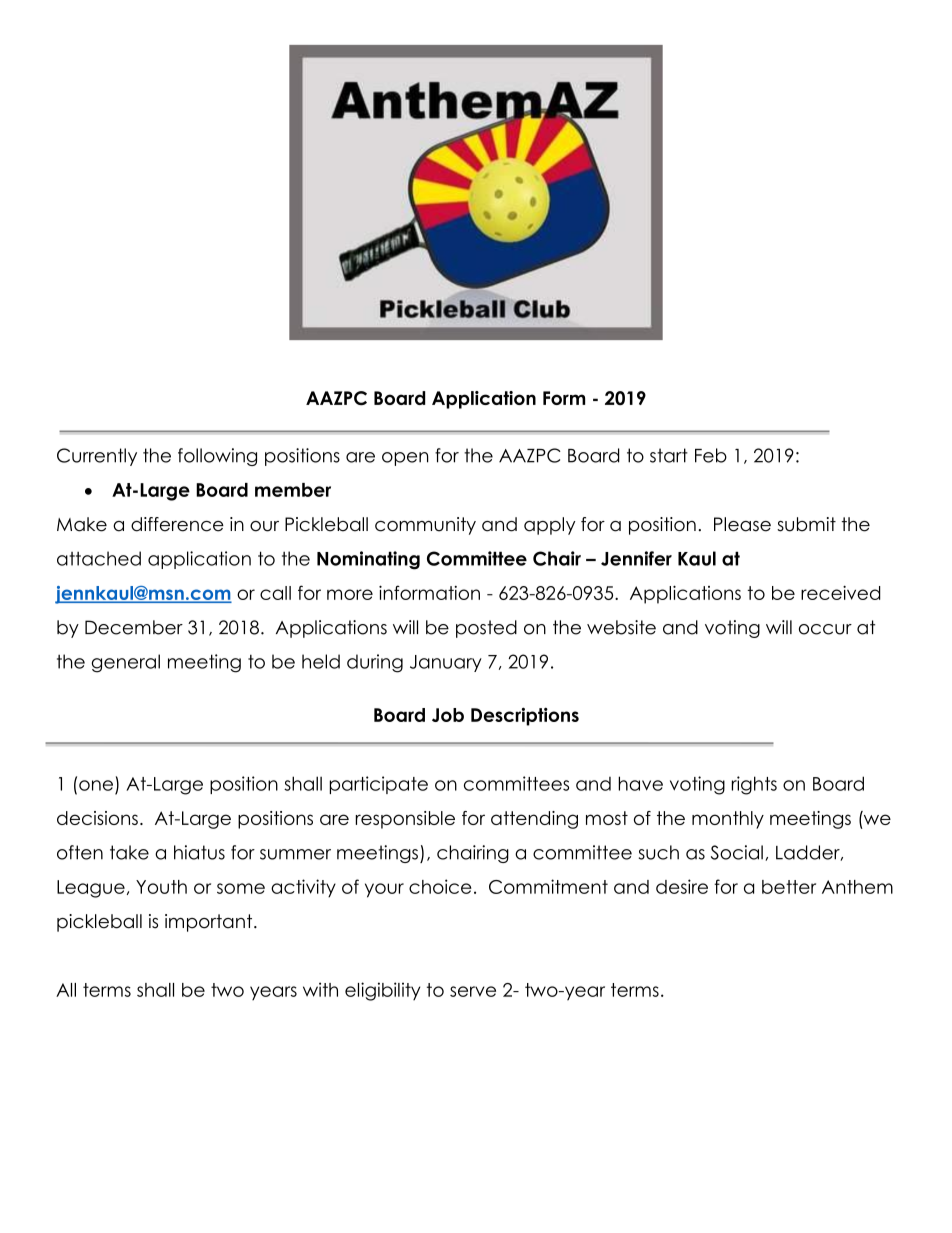  Describe the element at coordinates (448, 715) in the image. I see `Job` at that location.
